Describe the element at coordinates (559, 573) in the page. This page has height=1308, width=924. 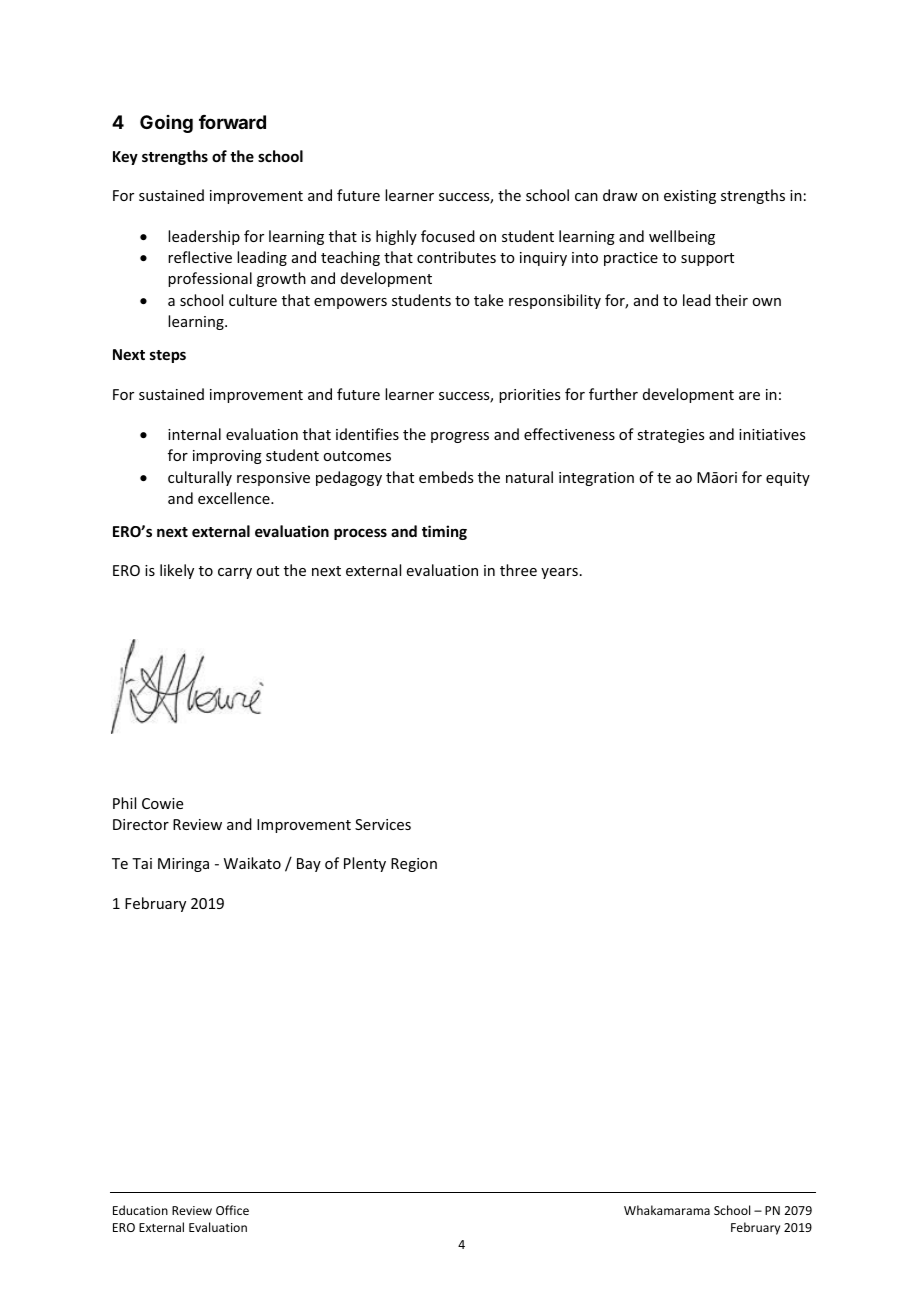
I see `years` at that location.
